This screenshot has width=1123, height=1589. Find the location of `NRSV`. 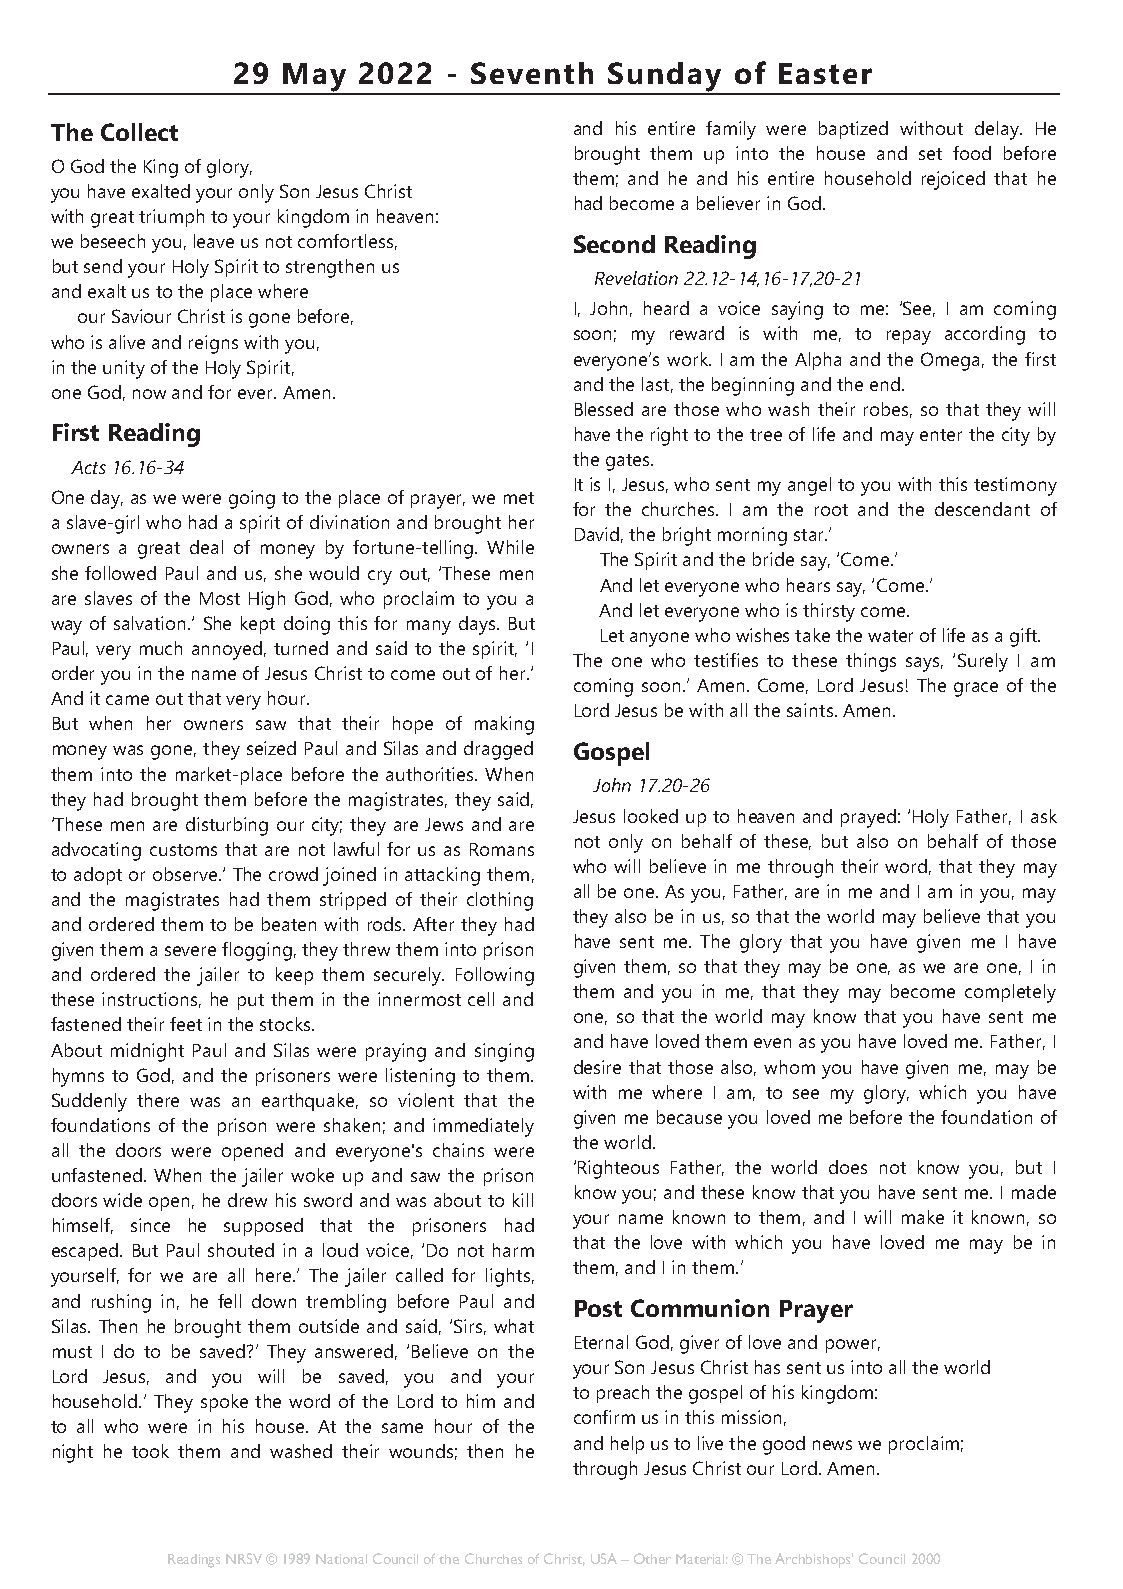

NRSV is located at coordinates (244, 1558).
